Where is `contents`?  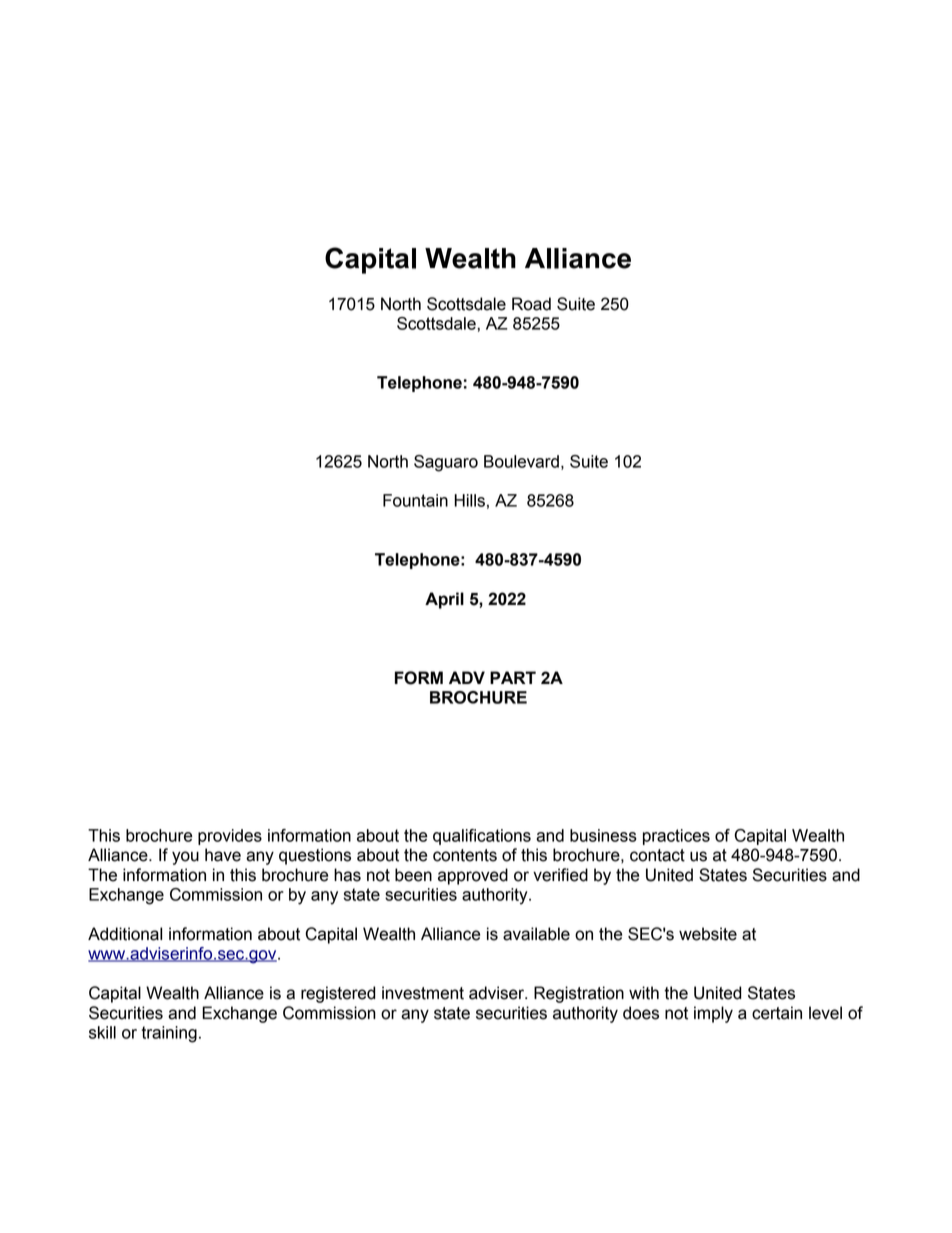
contents is located at coordinates (465, 855).
